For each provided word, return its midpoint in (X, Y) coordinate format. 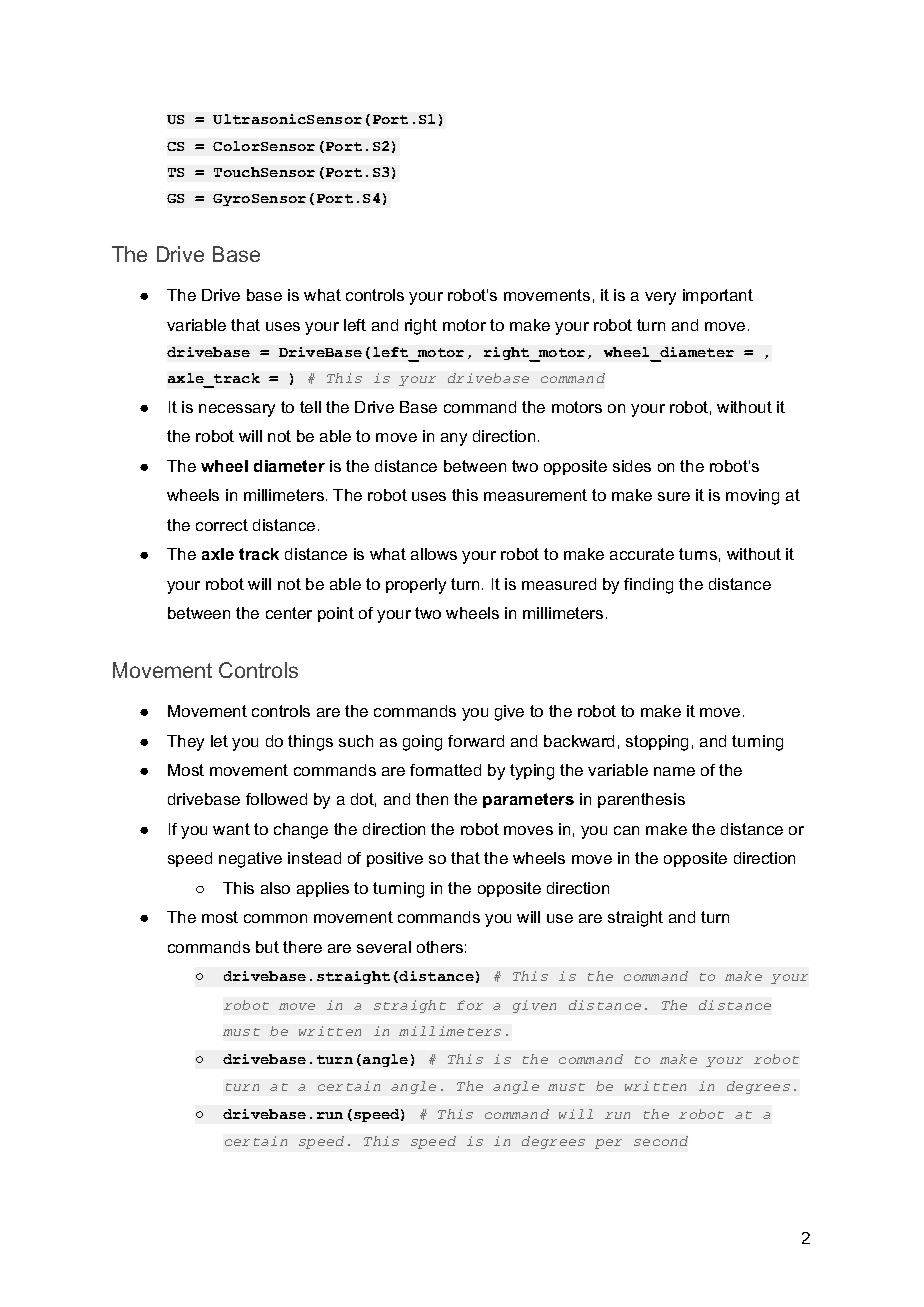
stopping (657, 743)
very (660, 298)
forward (476, 741)
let (219, 741)
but (267, 947)
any (454, 439)
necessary (237, 410)
